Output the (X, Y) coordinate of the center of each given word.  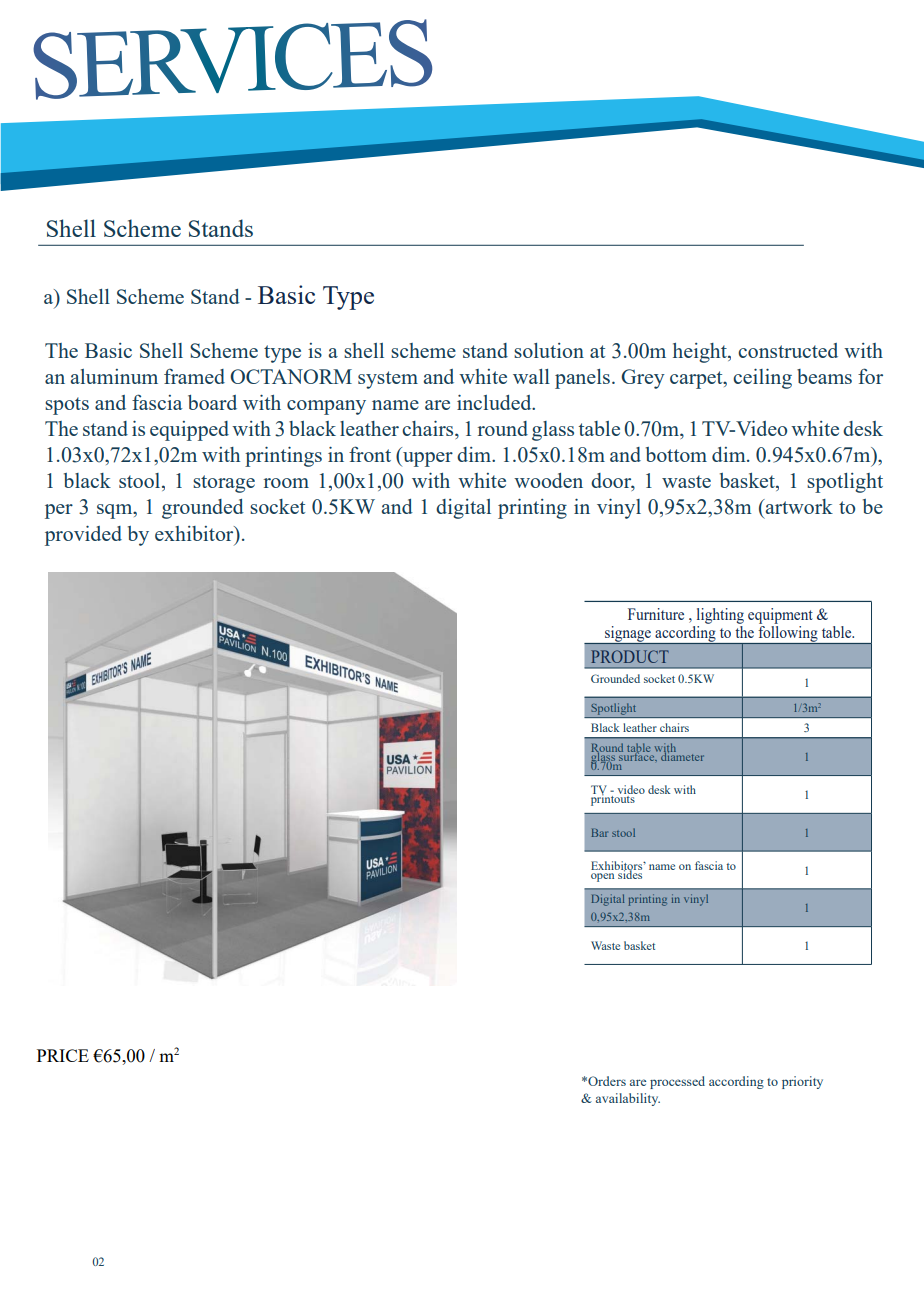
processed (677, 1082)
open (602, 877)
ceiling (762, 379)
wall (531, 376)
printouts (614, 799)
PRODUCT (630, 656)
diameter (681, 755)
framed (194, 376)
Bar (599, 833)
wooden (548, 480)
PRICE (63, 1055)
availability (628, 1099)
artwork (798, 506)
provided (83, 536)
